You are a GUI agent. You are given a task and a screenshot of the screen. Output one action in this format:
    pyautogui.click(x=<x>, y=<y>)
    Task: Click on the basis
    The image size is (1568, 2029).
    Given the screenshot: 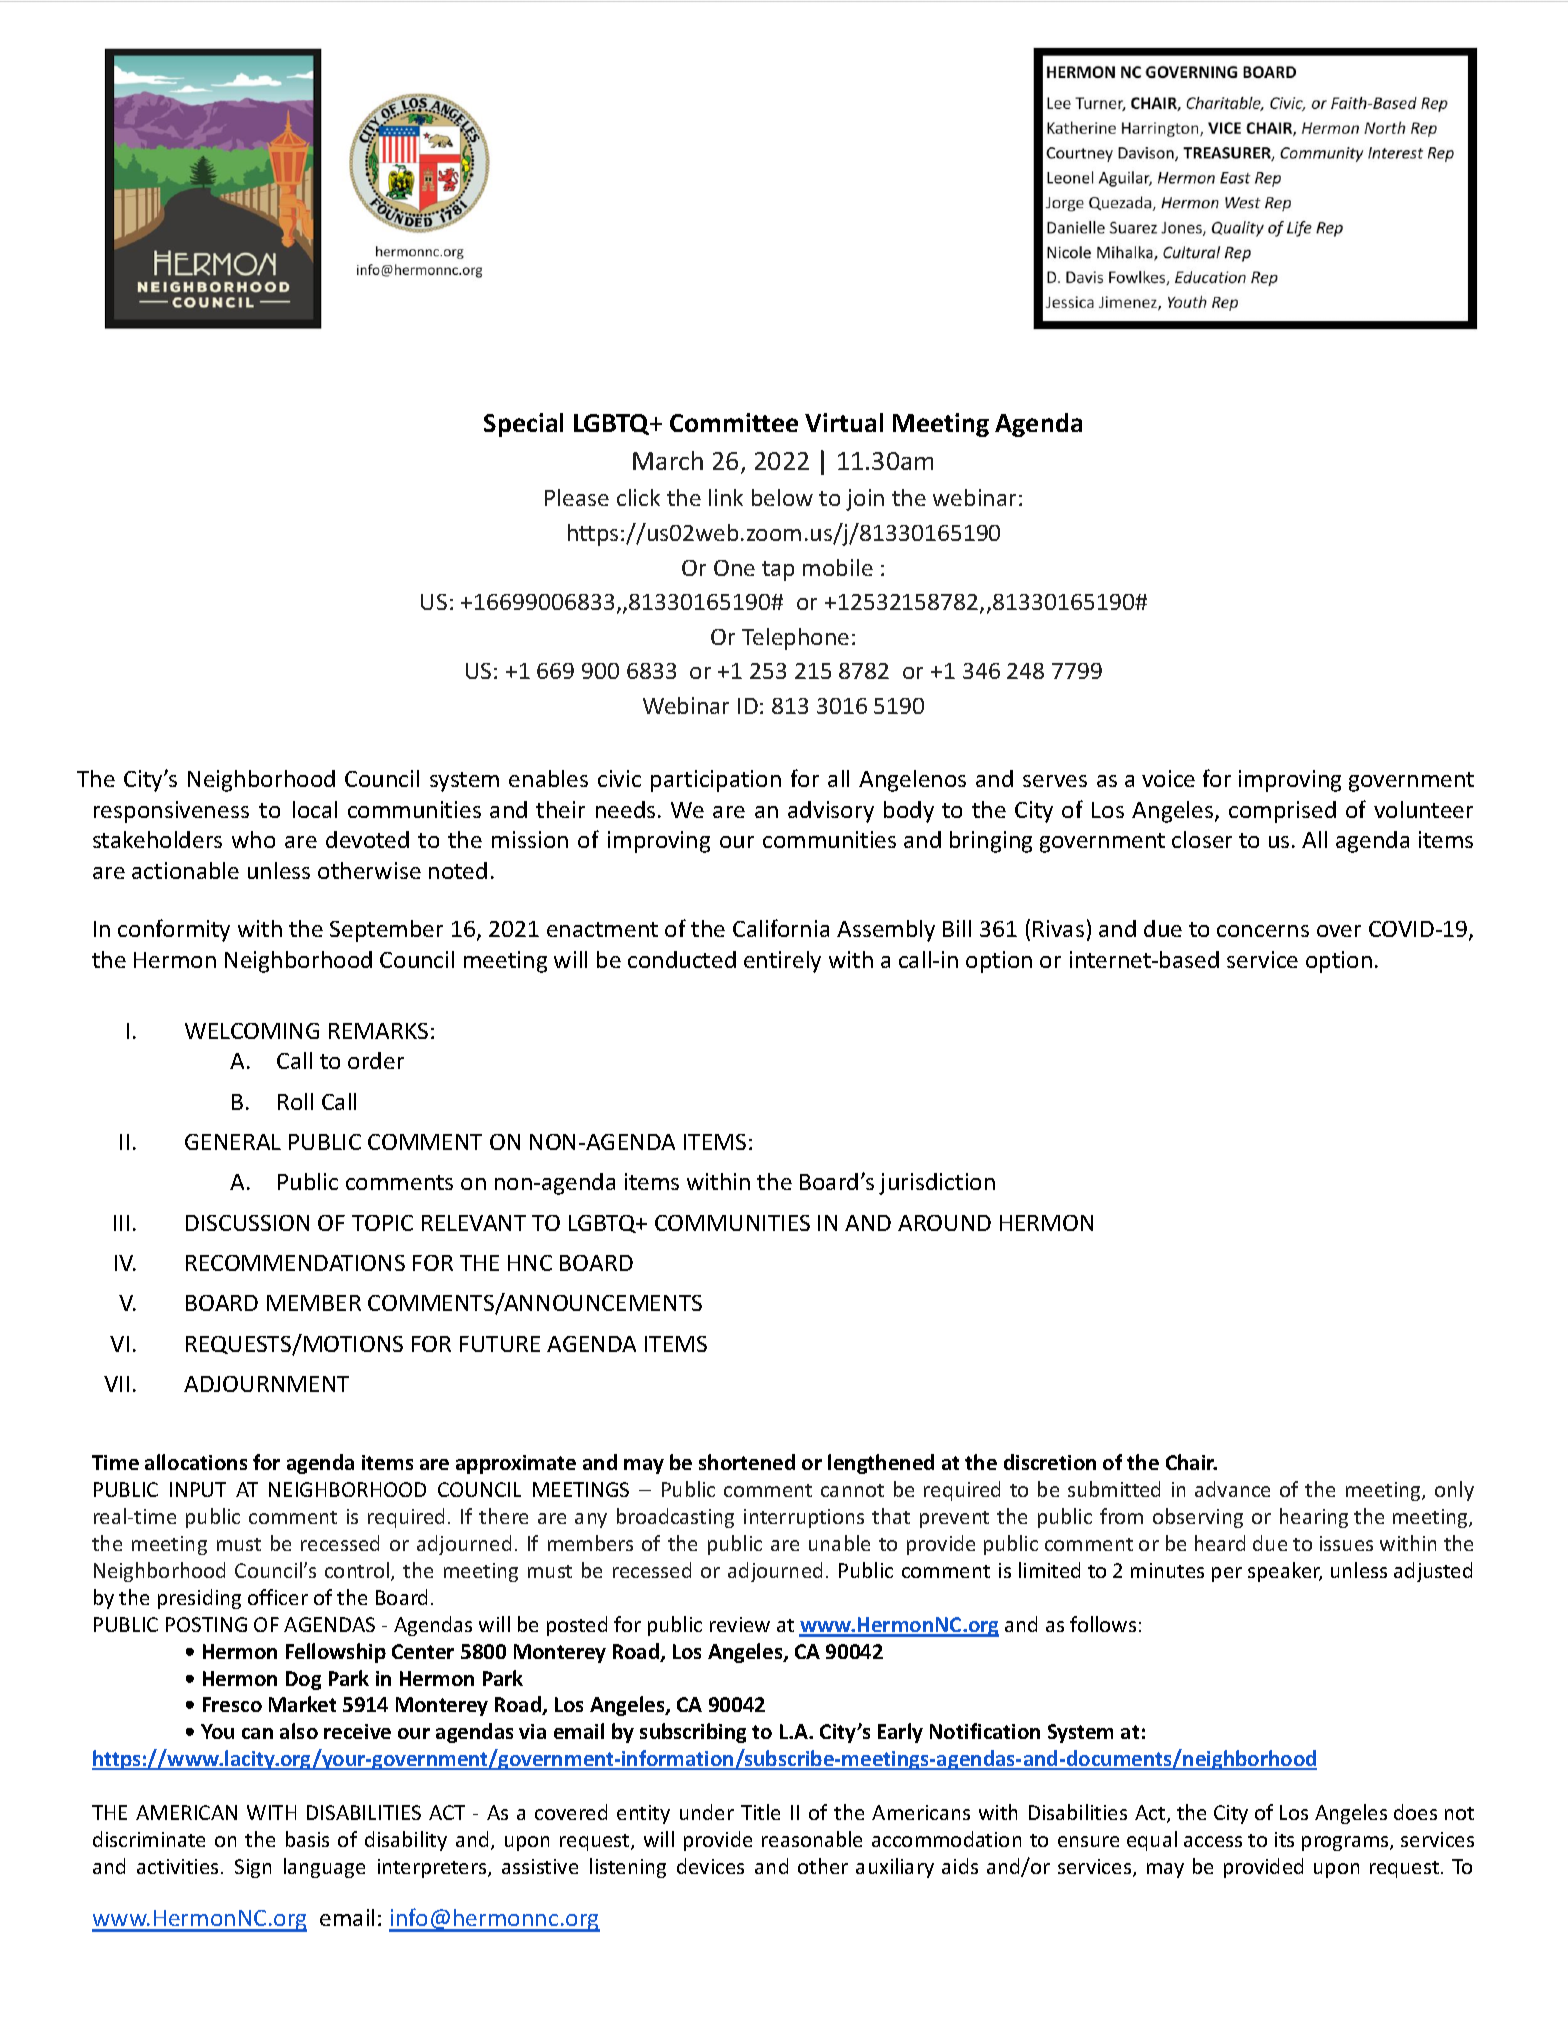 What is the action you would take?
    pyautogui.click(x=307, y=1839)
